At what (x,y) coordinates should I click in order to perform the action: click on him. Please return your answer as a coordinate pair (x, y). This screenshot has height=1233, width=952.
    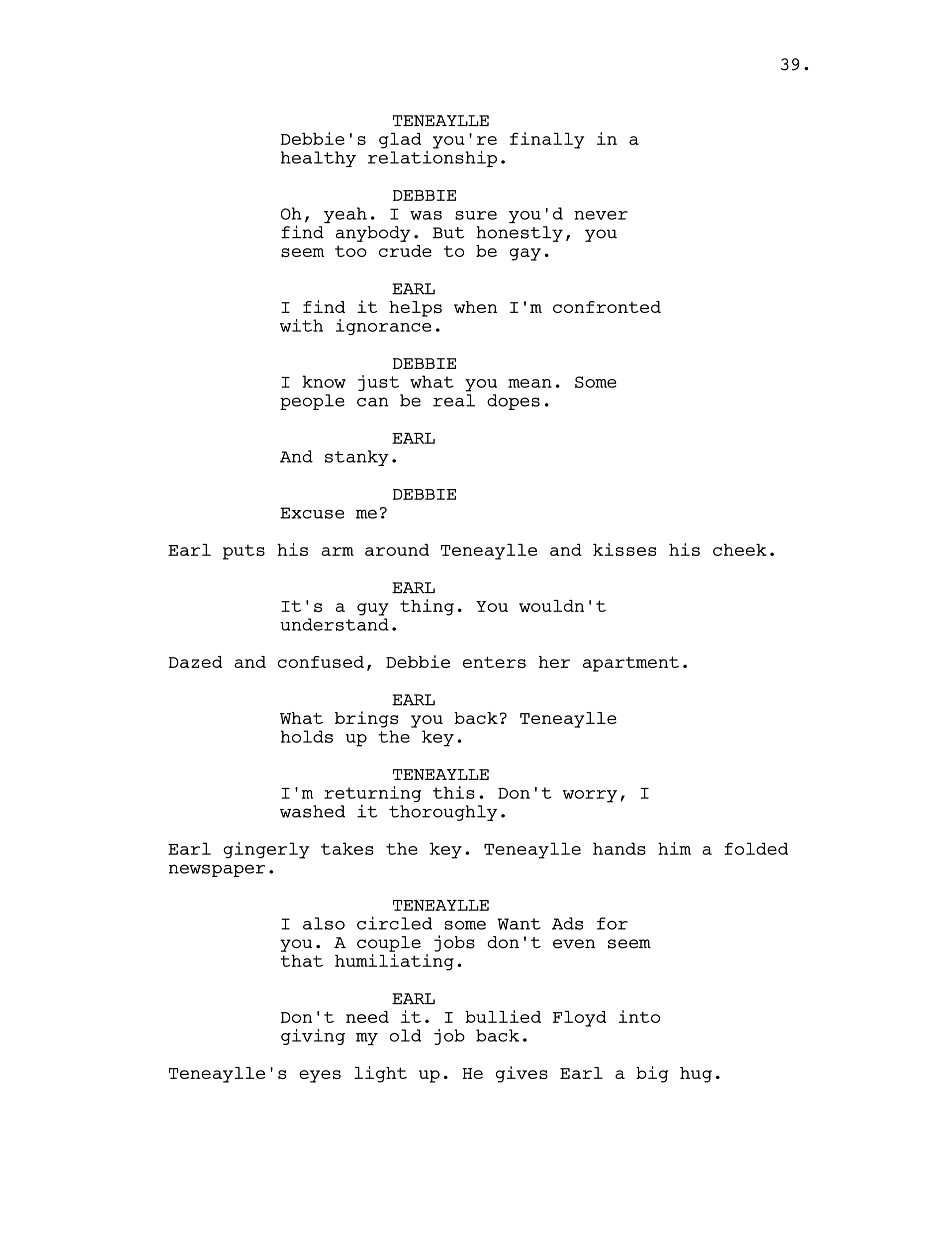
    Looking at the image, I should click on (674, 848).
